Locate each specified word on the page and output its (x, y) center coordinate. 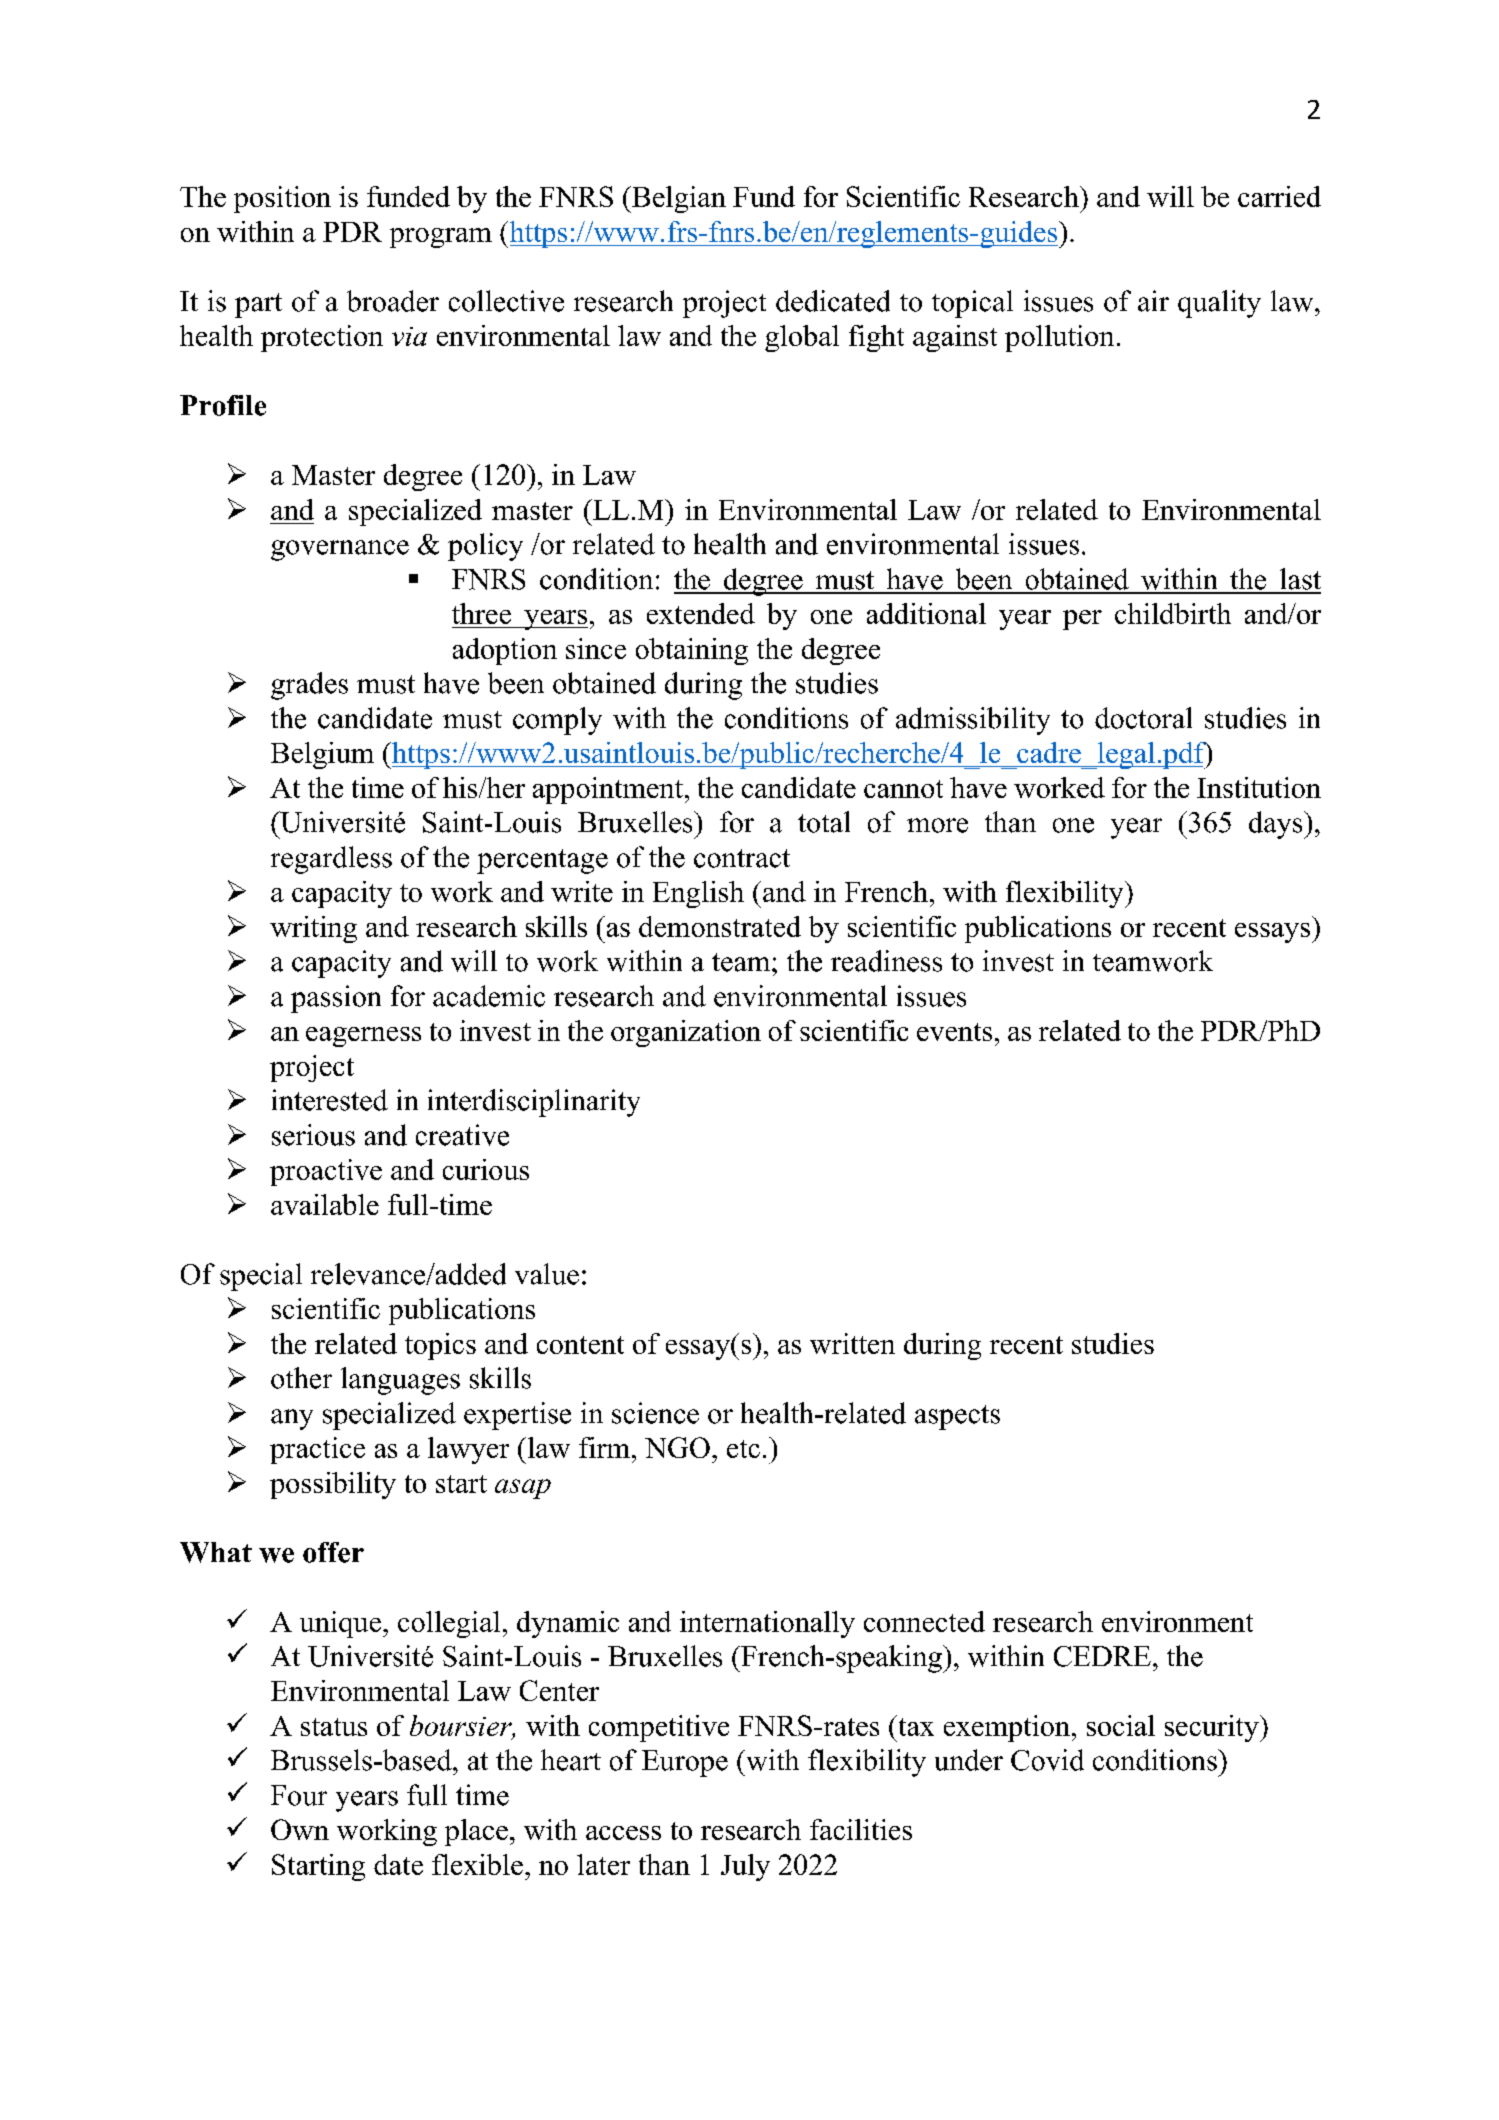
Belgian (678, 199)
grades (309, 686)
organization (686, 1033)
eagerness (363, 1037)
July (745, 1867)
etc (743, 1449)
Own (300, 1829)
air (1153, 301)
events (954, 1032)
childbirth (1173, 613)
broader (393, 301)
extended (701, 613)
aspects (957, 1417)
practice (317, 1450)
